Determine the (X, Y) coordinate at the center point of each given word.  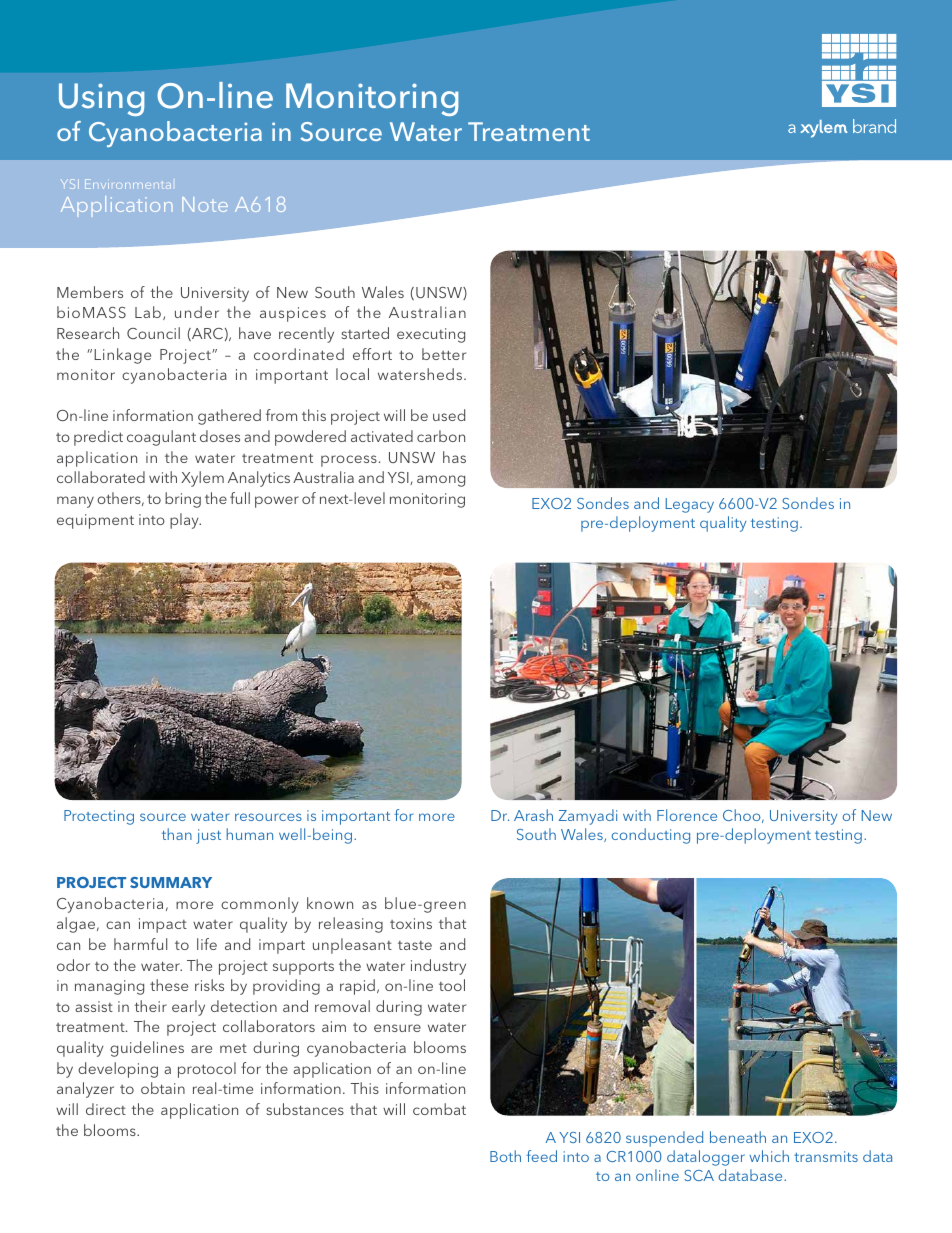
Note (205, 204)
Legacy (690, 505)
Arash (533, 815)
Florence (687, 815)
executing (431, 335)
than (177, 834)
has (454, 457)
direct (106, 1109)
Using (101, 99)
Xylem (202, 479)
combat (439, 1109)
